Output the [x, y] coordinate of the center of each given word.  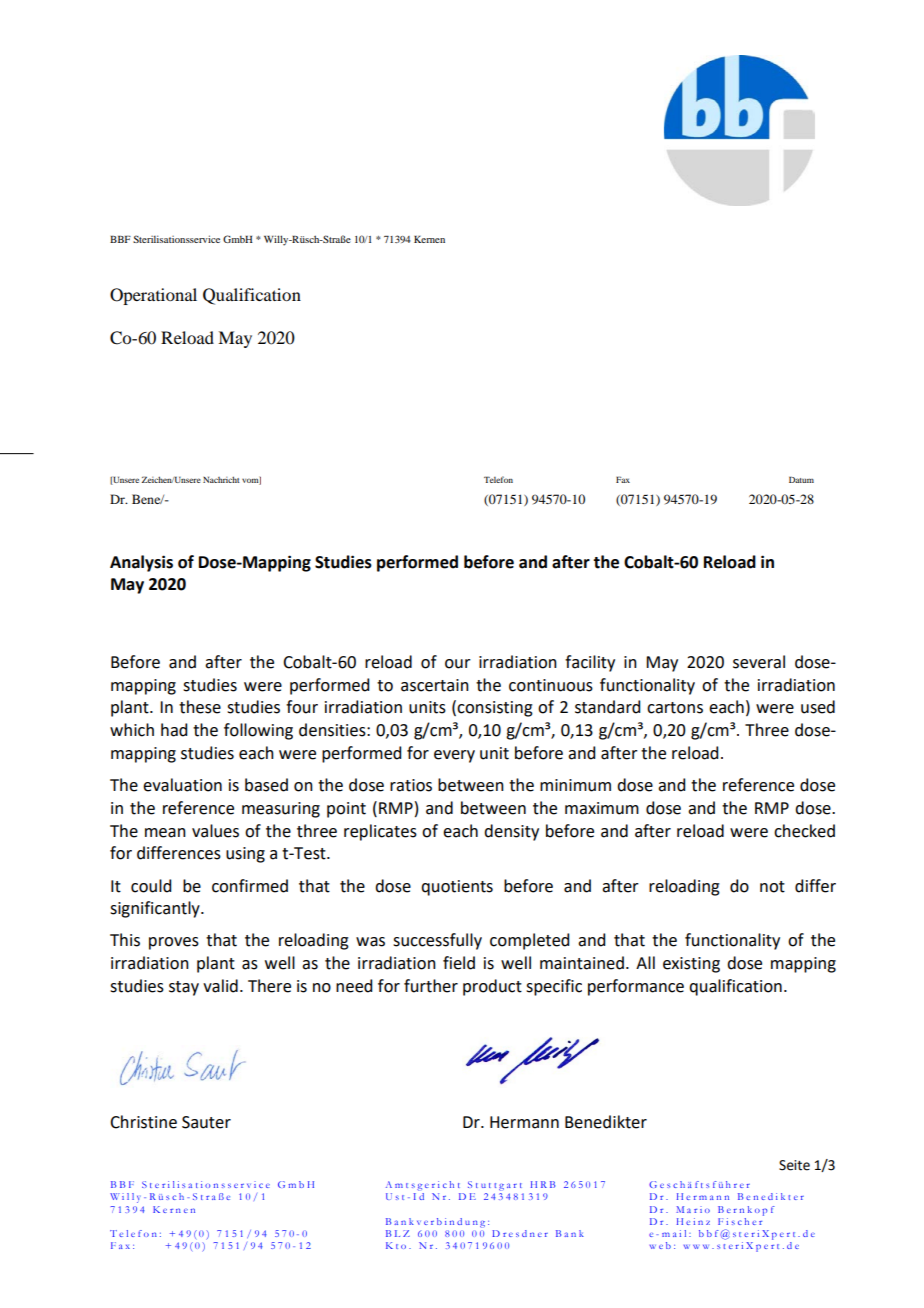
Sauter [206, 1122]
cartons [675, 708]
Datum [801, 479]
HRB [543, 1184]
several [759, 662]
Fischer [741, 1220]
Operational [153, 296]
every [454, 756]
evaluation [182, 785]
